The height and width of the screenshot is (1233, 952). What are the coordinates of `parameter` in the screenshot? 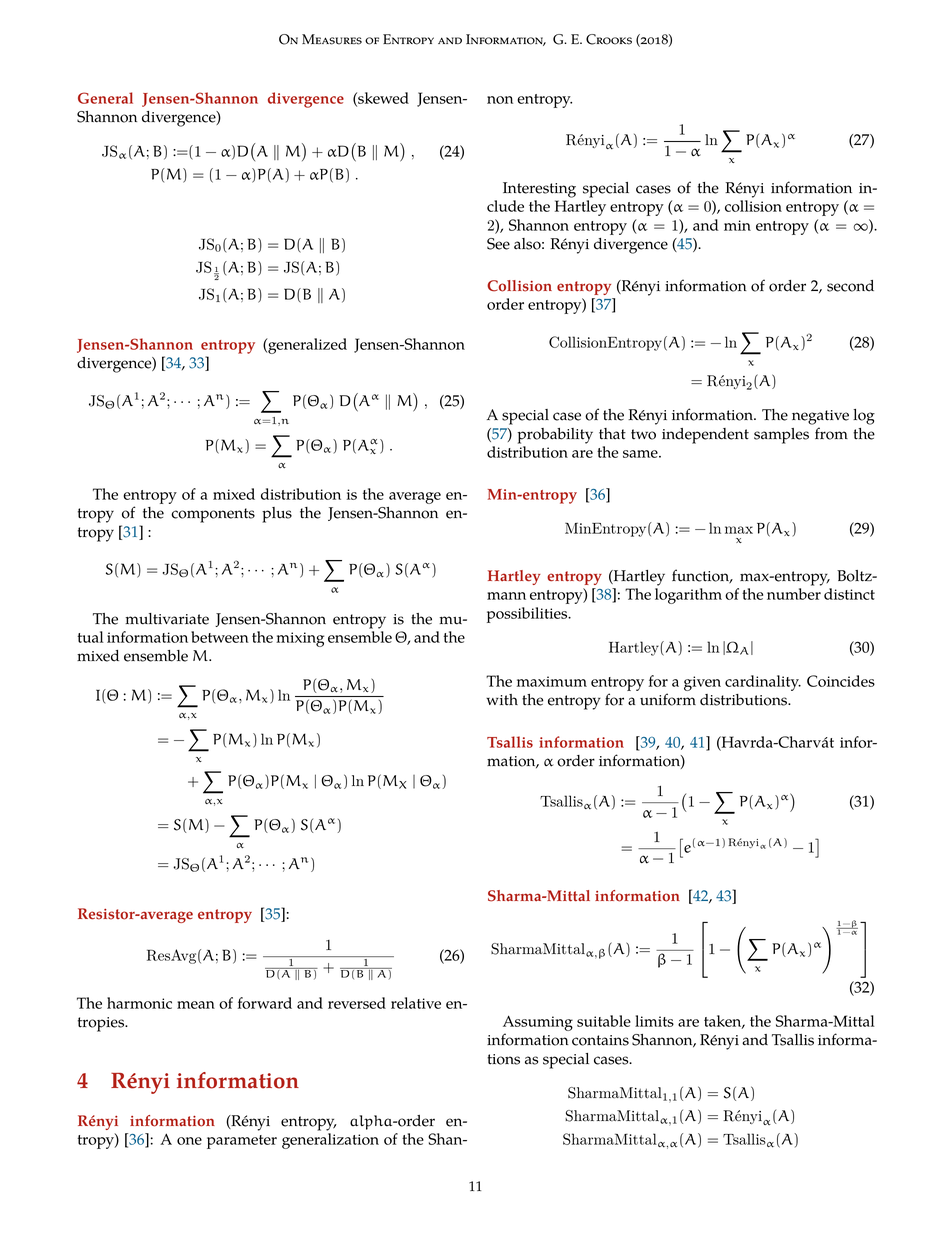 It's located at (242, 1142).
